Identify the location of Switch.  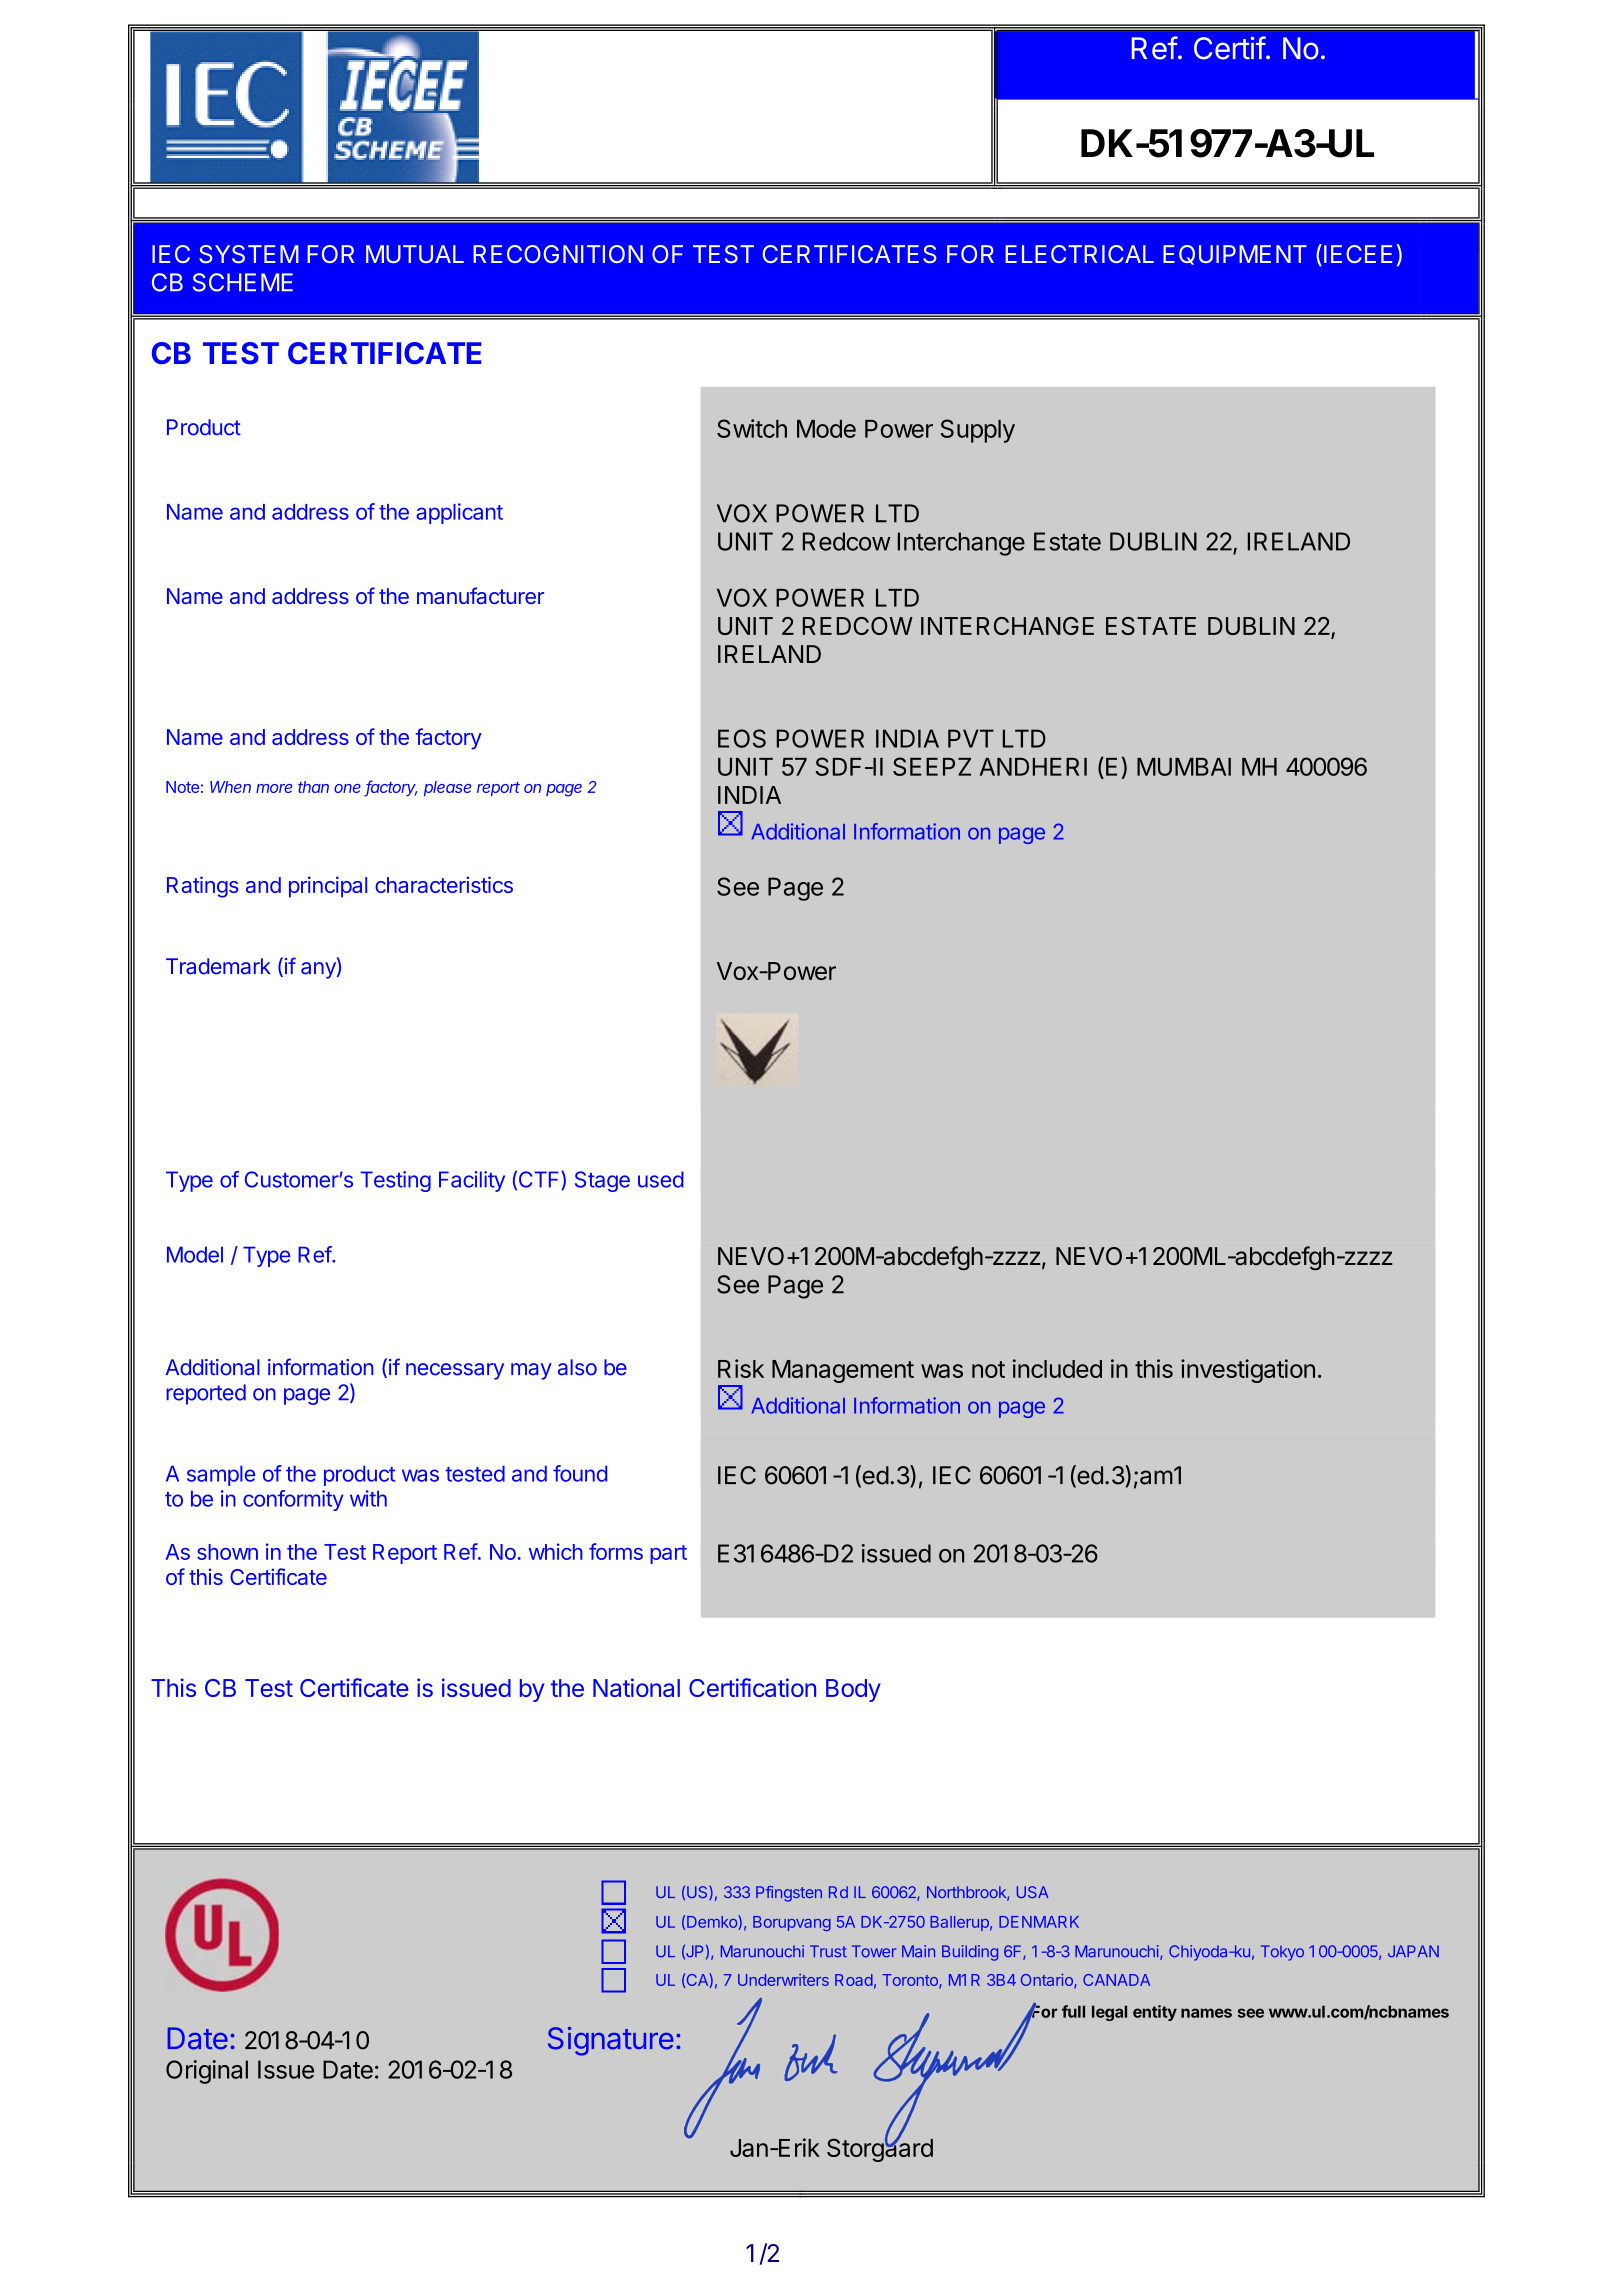
(752, 428).
